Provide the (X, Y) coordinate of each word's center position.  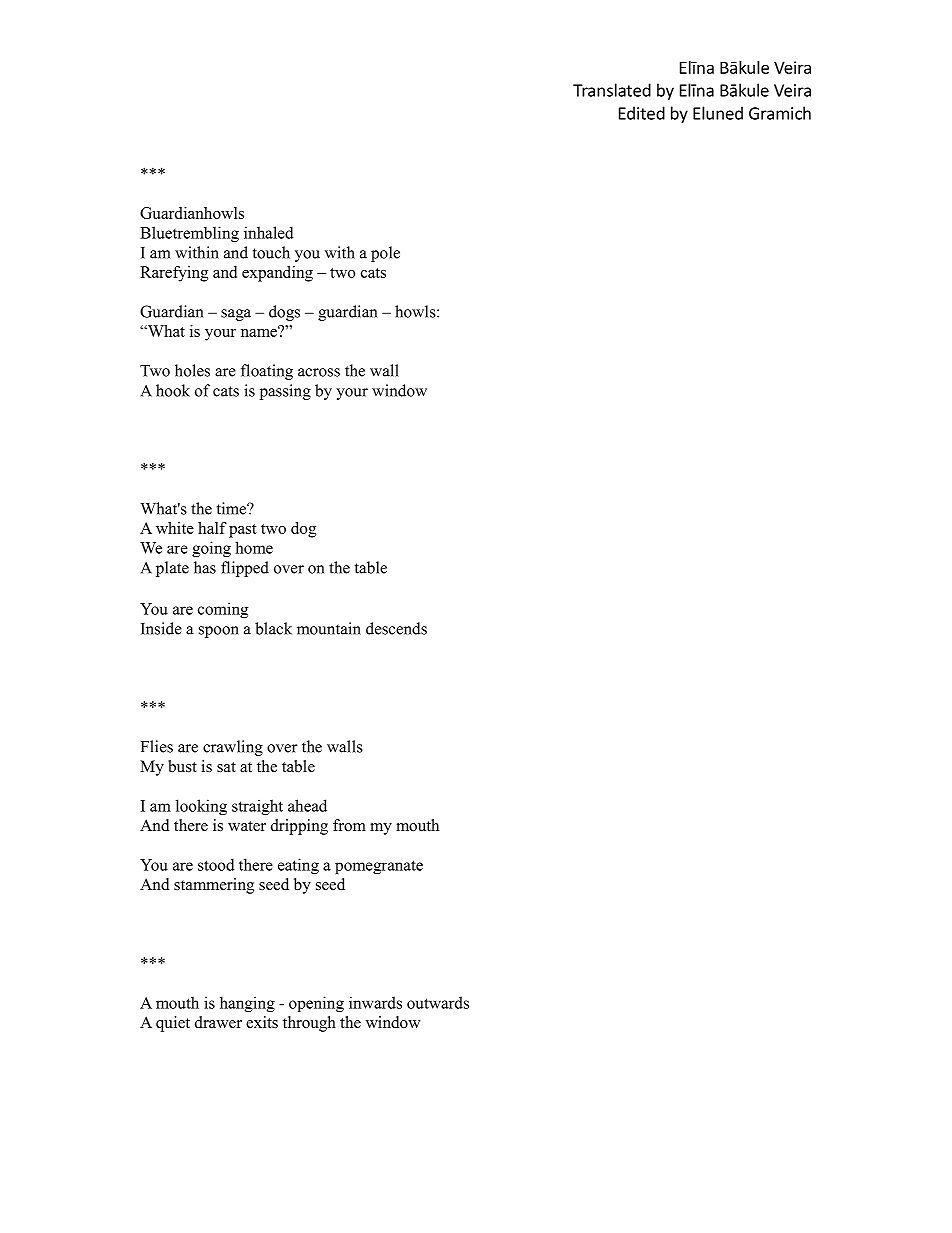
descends (396, 628)
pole (385, 254)
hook (173, 390)
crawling (233, 748)
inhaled (269, 232)
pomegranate (379, 867)
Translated (612, 90)
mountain (329, 628)
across (319, 372)
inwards (375, 1002)
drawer (218, 1022)
